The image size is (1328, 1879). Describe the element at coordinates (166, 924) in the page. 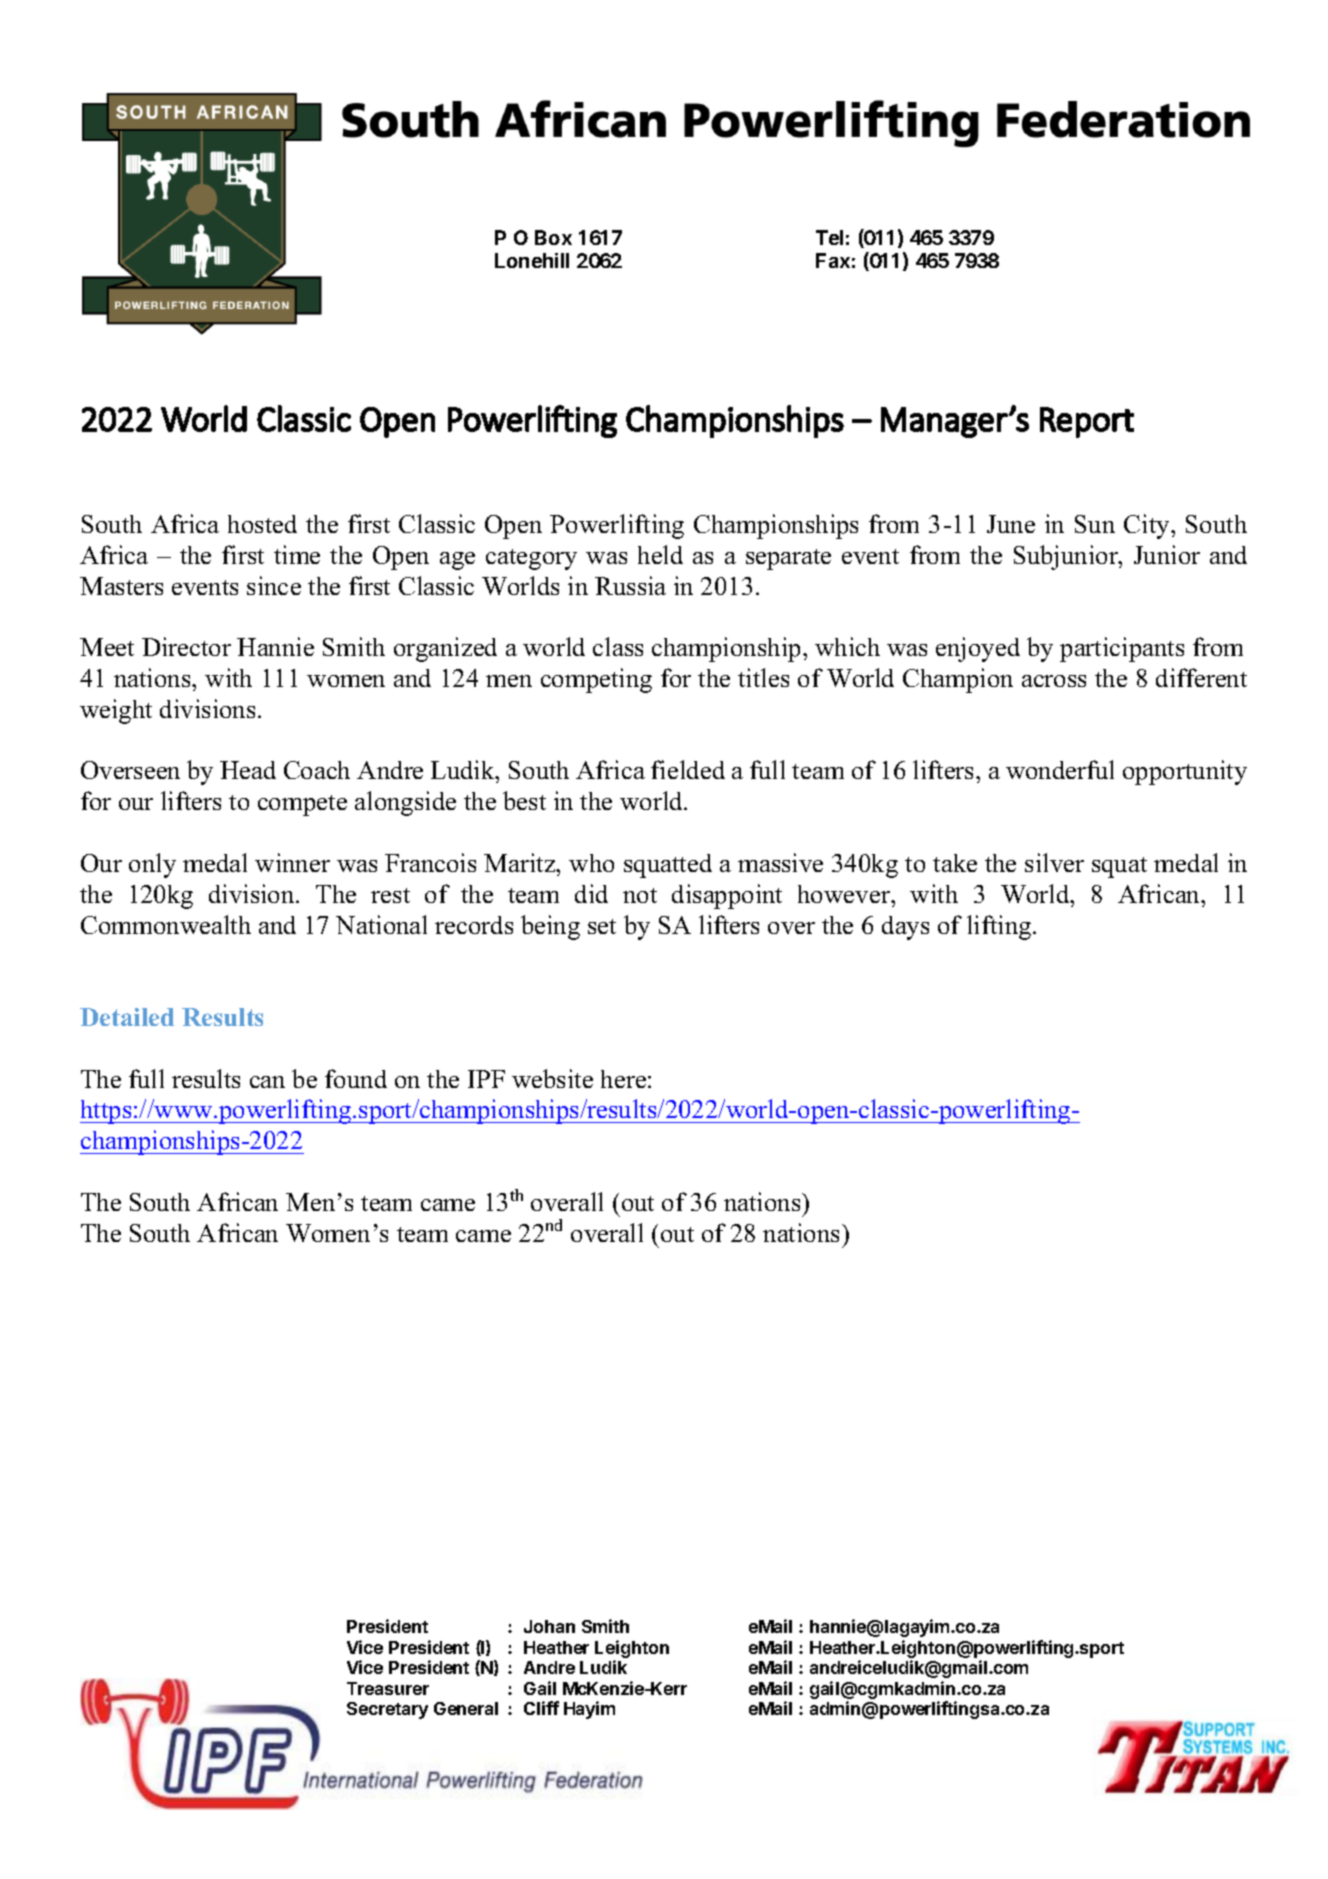

I see `Commonwealth` at that location.
